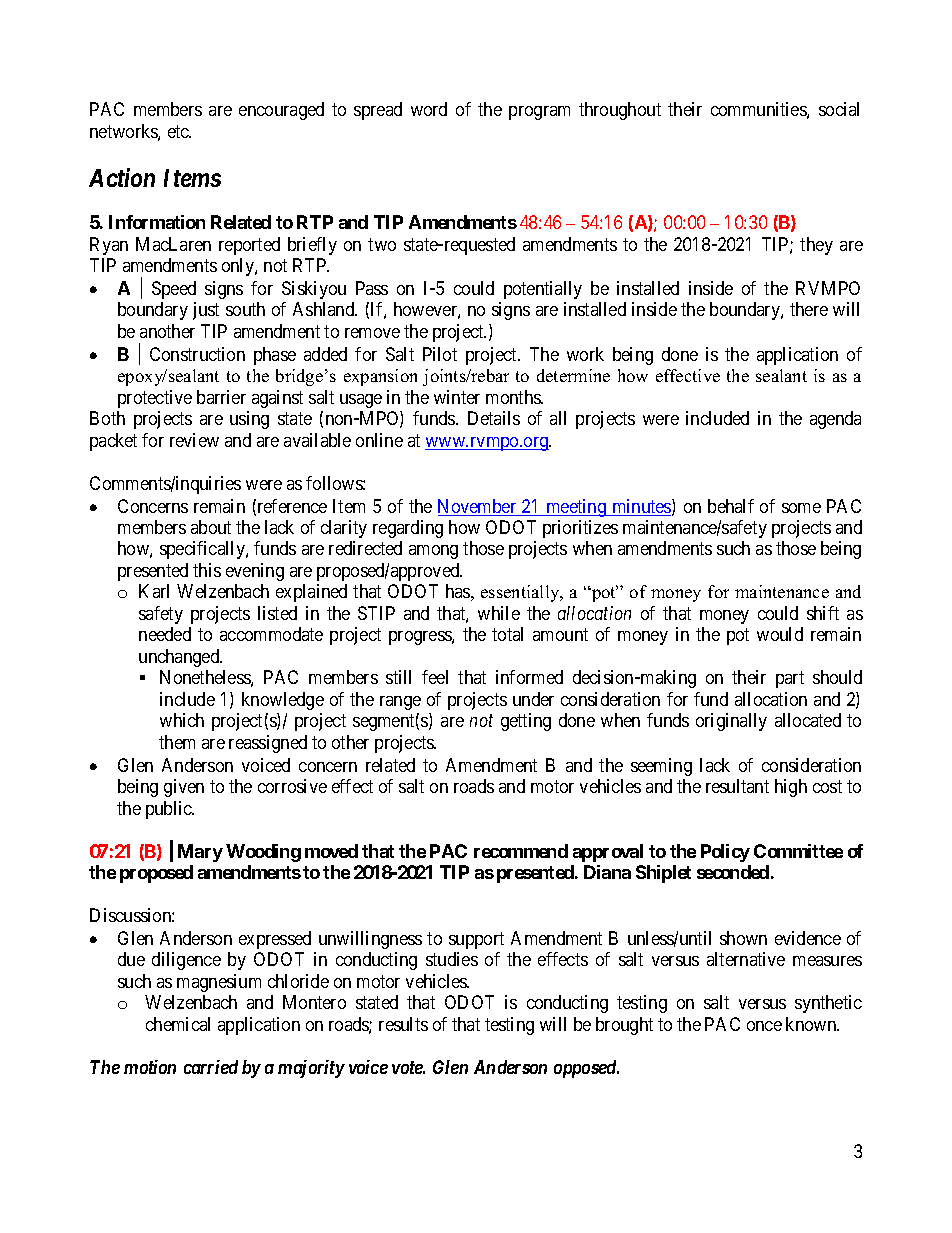 This document has height=1233, width=952. Describe the element at coordinates (526, 722) in the document. I see `getting` at that location.
